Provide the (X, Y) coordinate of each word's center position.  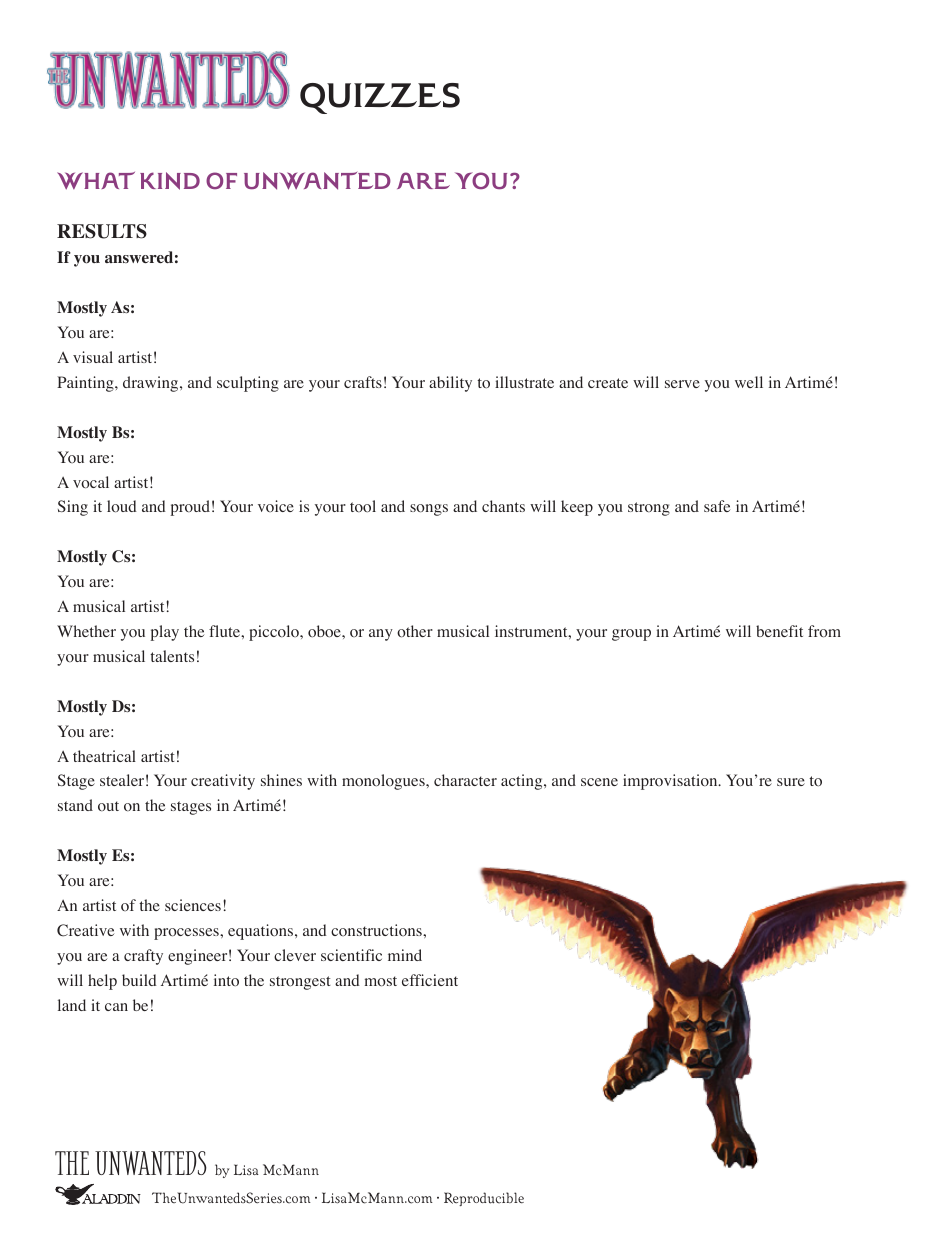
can (116, 1007)
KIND (170, 181)
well (749, 382)
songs (429, 510)
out (108, 806)
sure (791, 782)
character (465, 780)
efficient (430, 980)
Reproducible (484, 1199)
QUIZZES (380, 98)
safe (717, 506)
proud (190, 508)
